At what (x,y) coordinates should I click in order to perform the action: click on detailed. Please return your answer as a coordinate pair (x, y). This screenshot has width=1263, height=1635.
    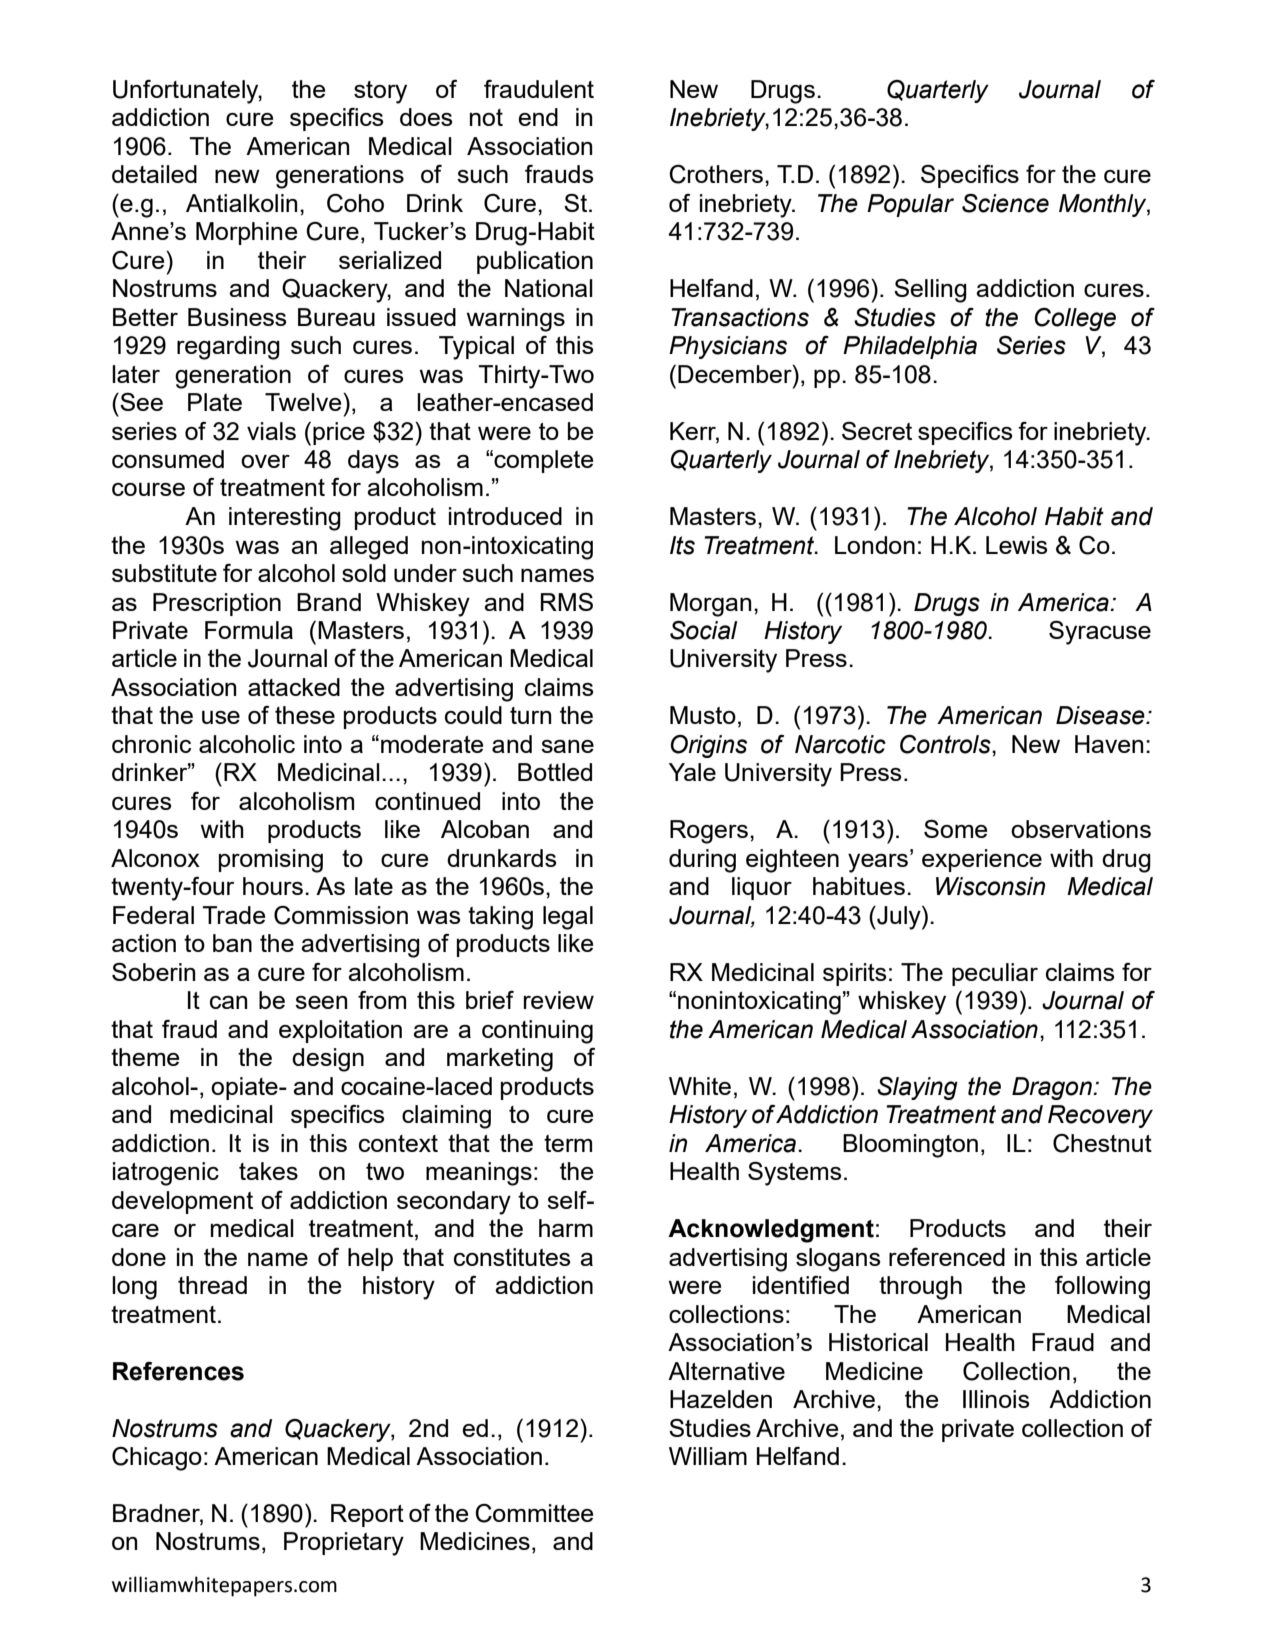
    Looking at the image, I should click on (154, 174).
